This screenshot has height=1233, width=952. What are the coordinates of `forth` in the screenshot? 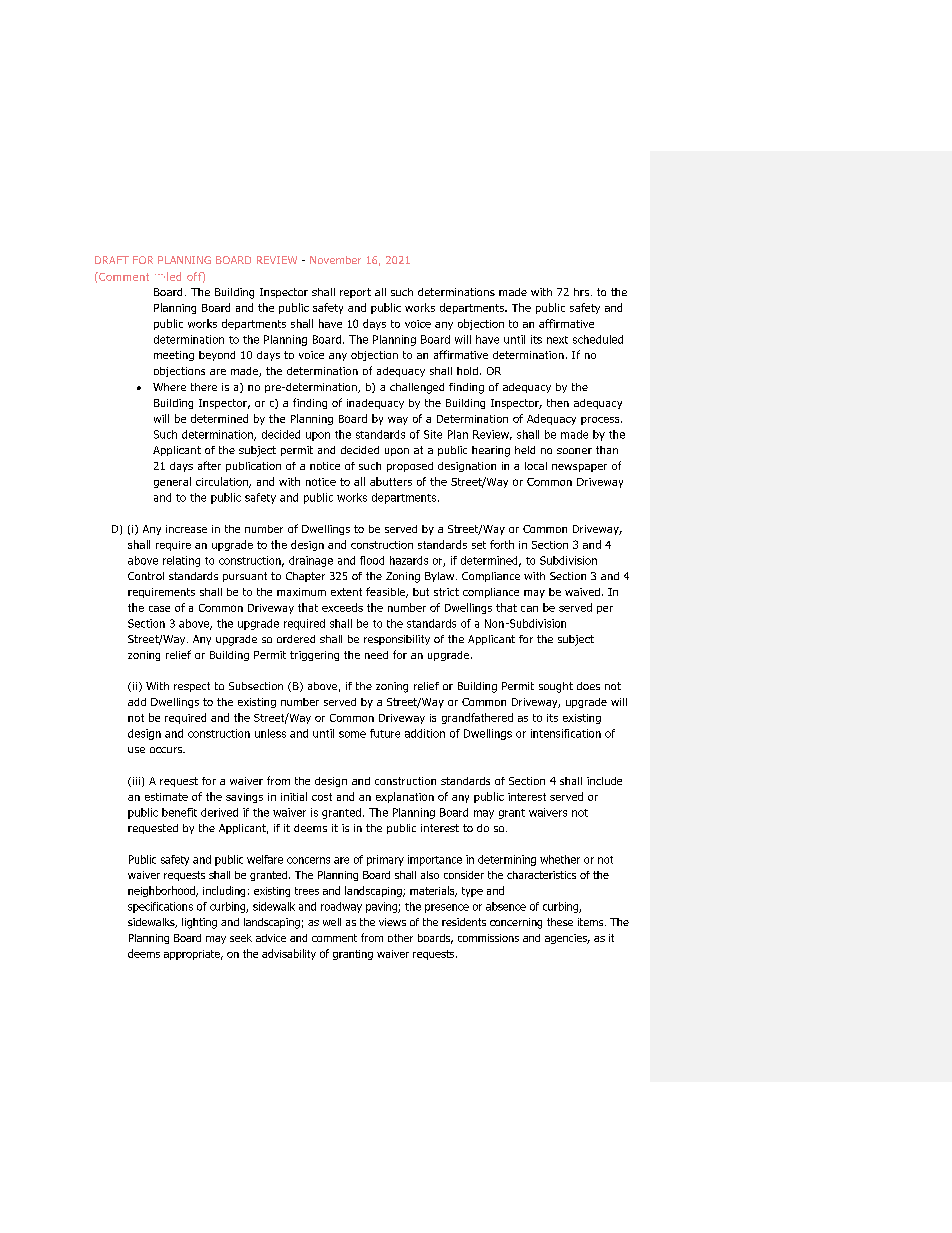 It's located at (502, 544).
